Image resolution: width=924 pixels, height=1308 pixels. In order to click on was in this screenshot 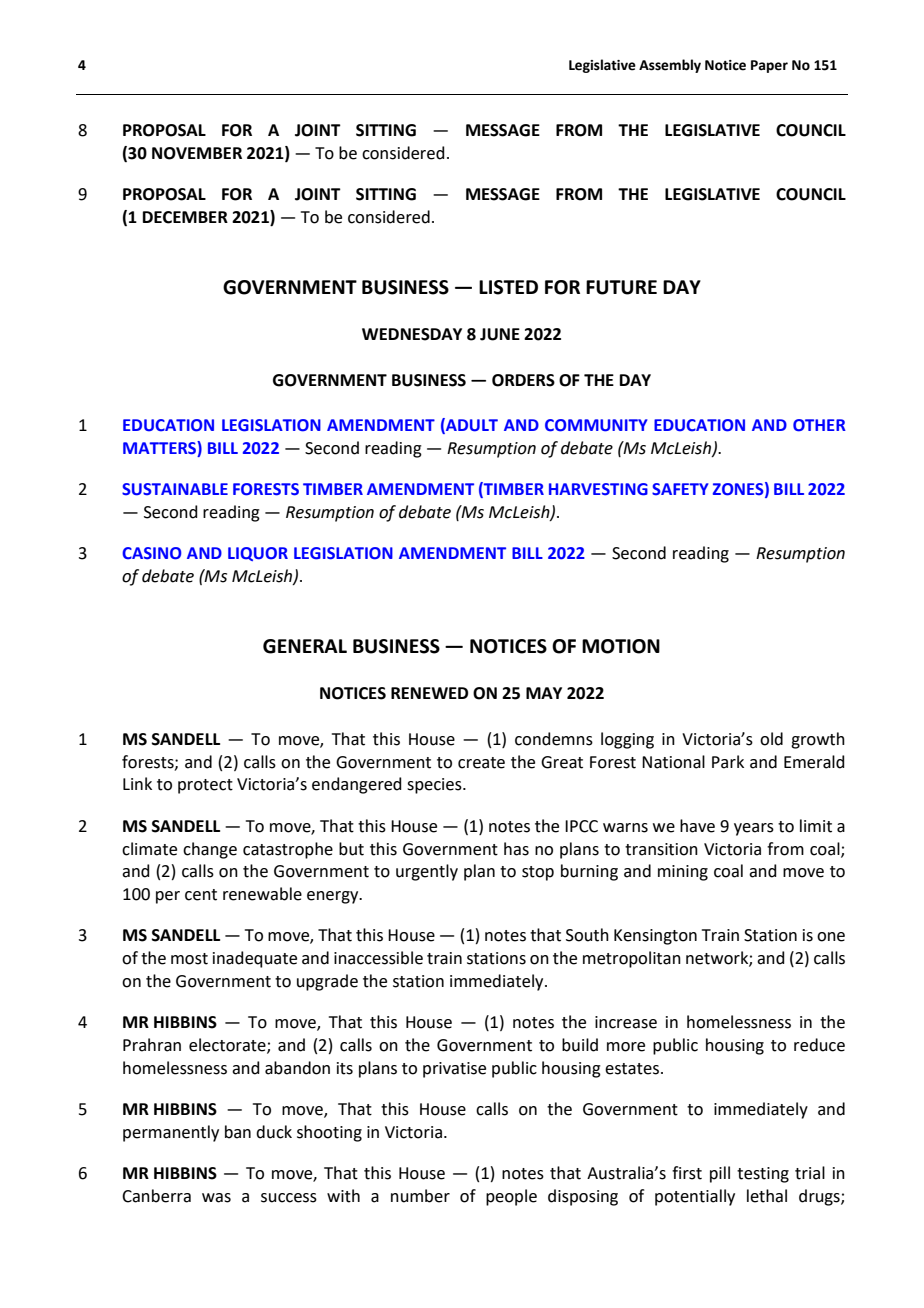, I will do `click(216, 1198)`.
